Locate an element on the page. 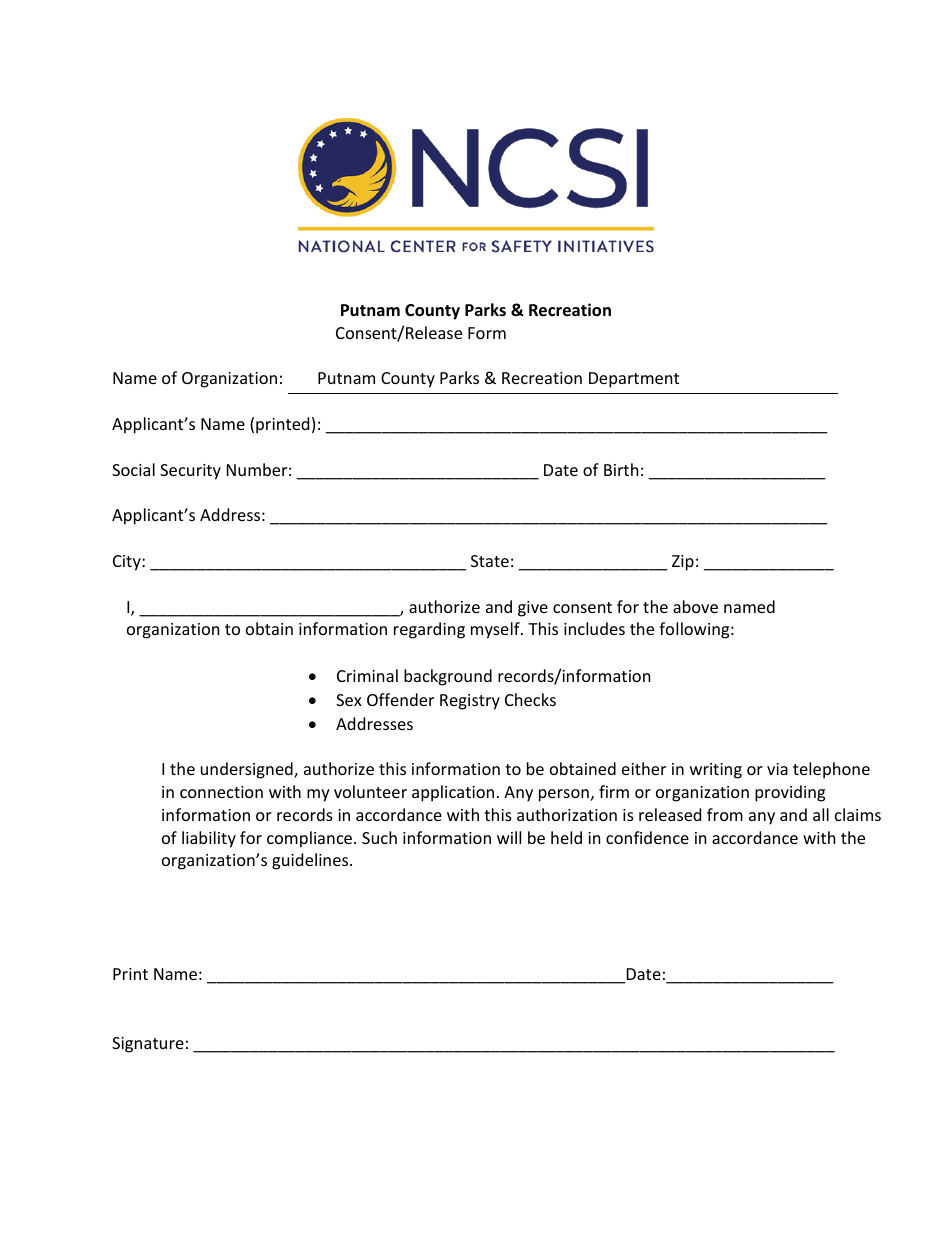  Criminal is located at coordinates (367, 675).
